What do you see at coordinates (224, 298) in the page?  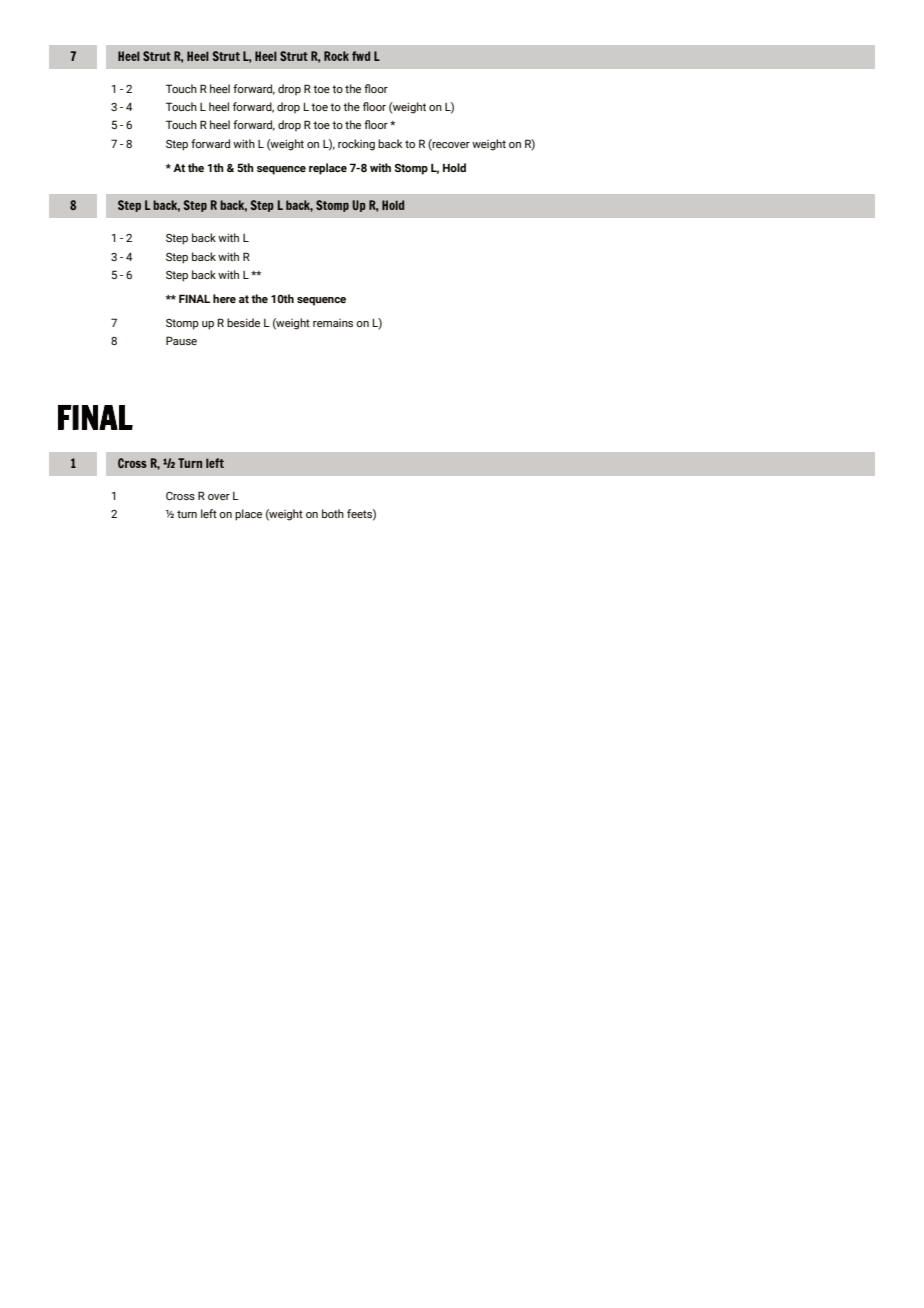 I see `here` at bounding box center [224, 298].
